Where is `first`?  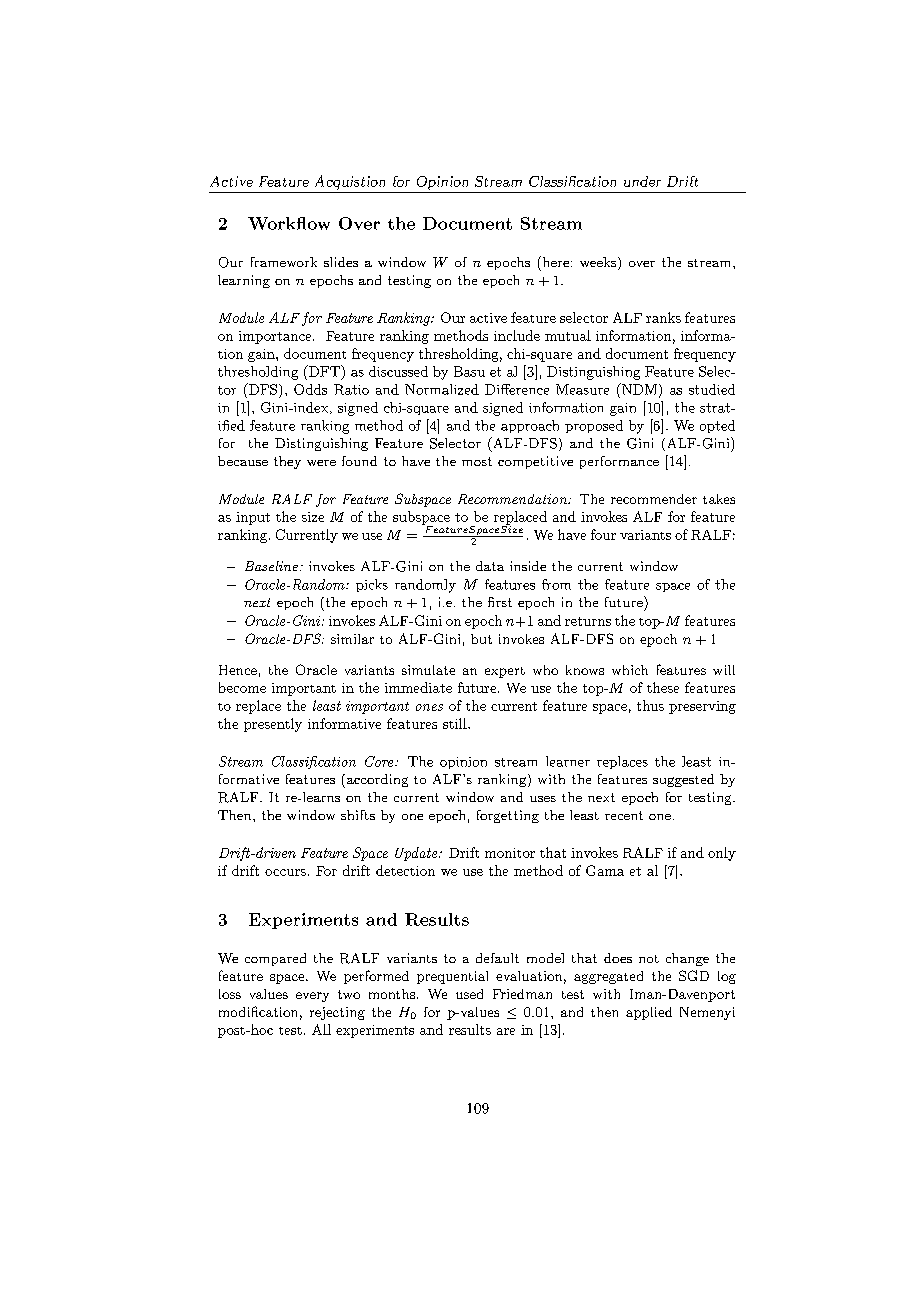 first is located at coordinates (500, 602).
